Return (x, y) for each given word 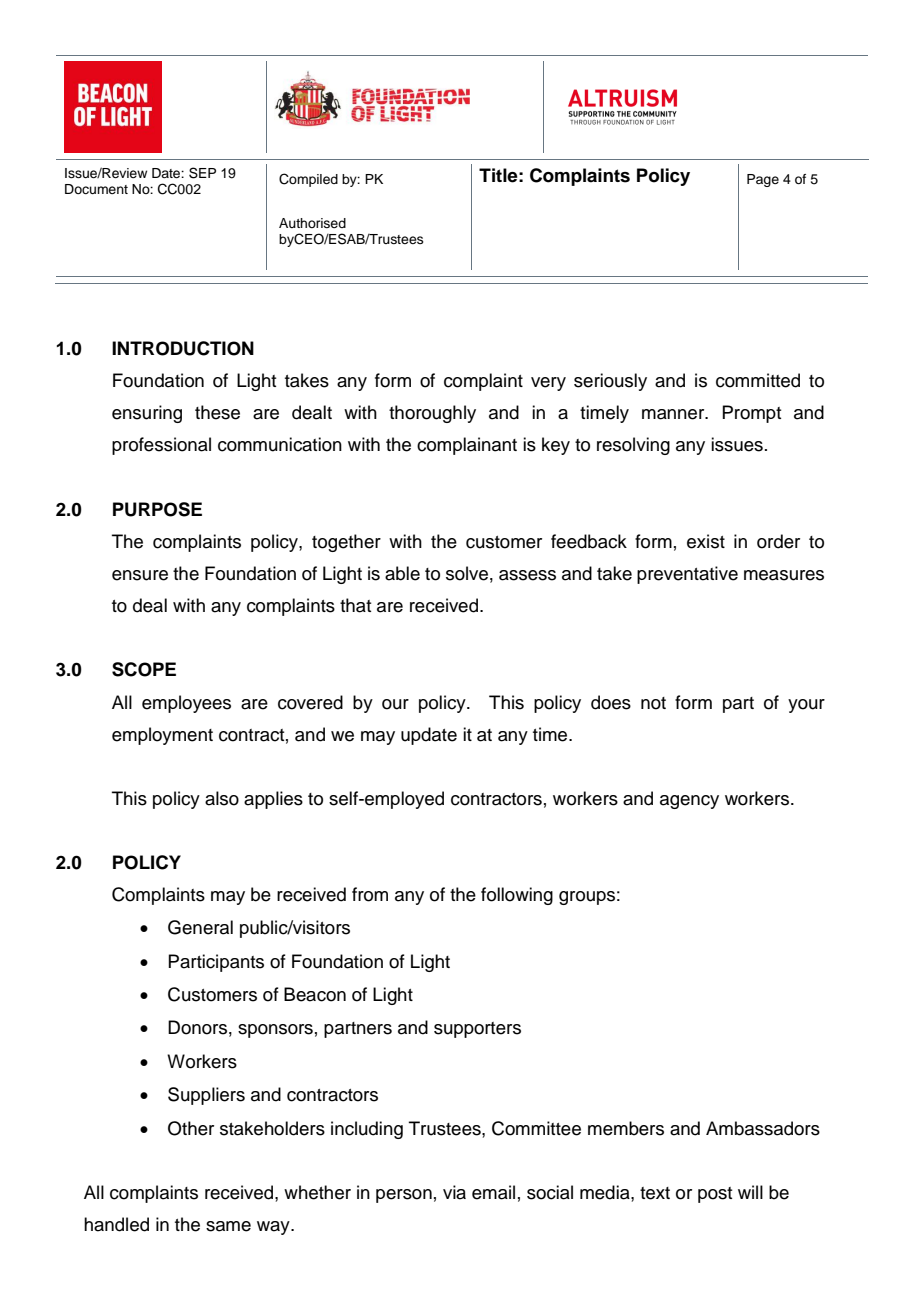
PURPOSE (157, 509)
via (454, 1192)
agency (689, 802)
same (228, 1226)
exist (706, 541)
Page (763, 180)
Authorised (312, 223)
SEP (202, 173)
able (402, 573)
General (200, 927)
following (517, 896)
